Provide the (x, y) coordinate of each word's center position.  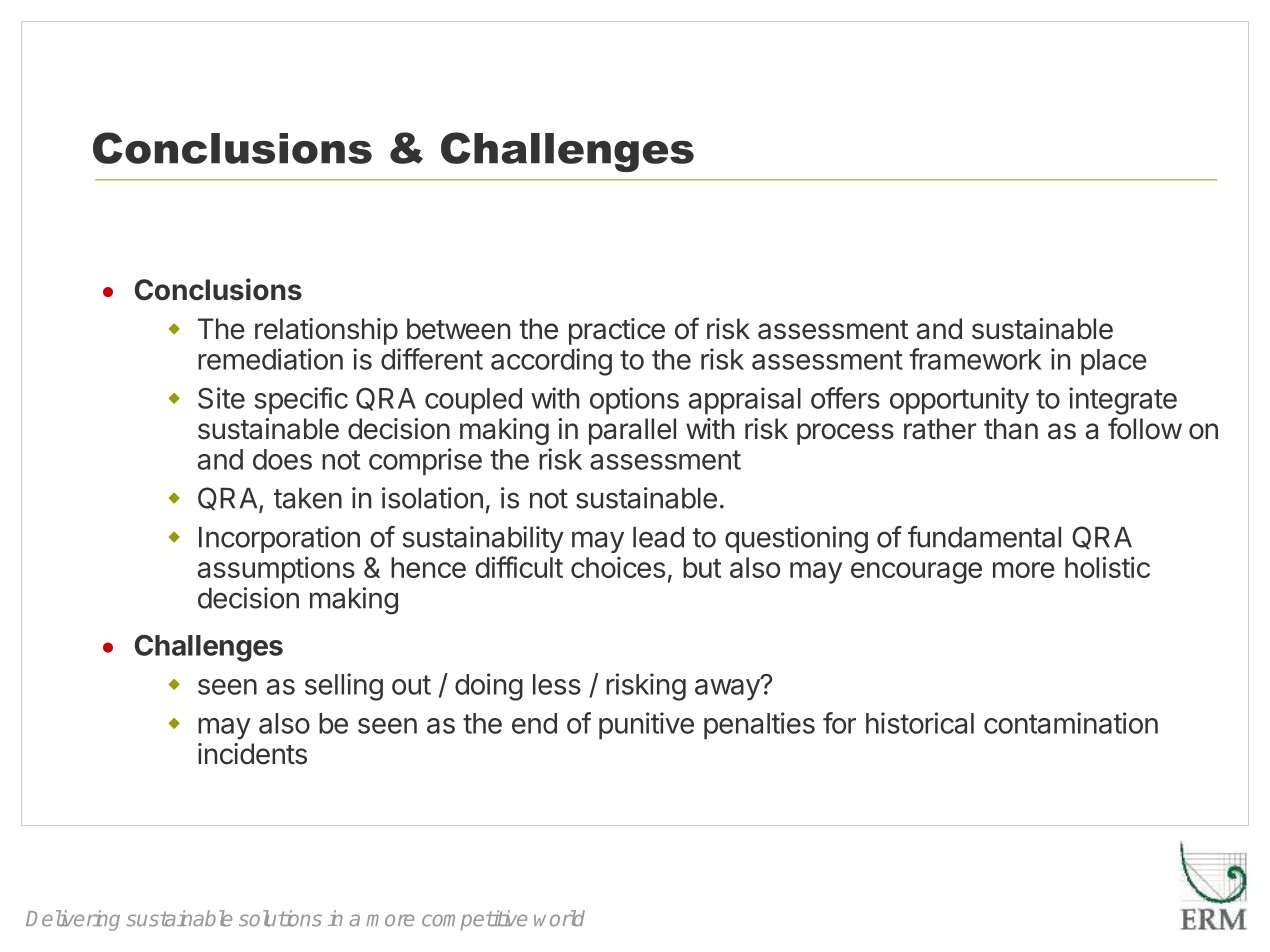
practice (617, 331)
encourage (916, 573)
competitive (474, 920)
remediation (270, 359)
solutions (280, 918)
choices (618, 567)
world (559, 918)
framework (976, 359)
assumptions (276, 570)
